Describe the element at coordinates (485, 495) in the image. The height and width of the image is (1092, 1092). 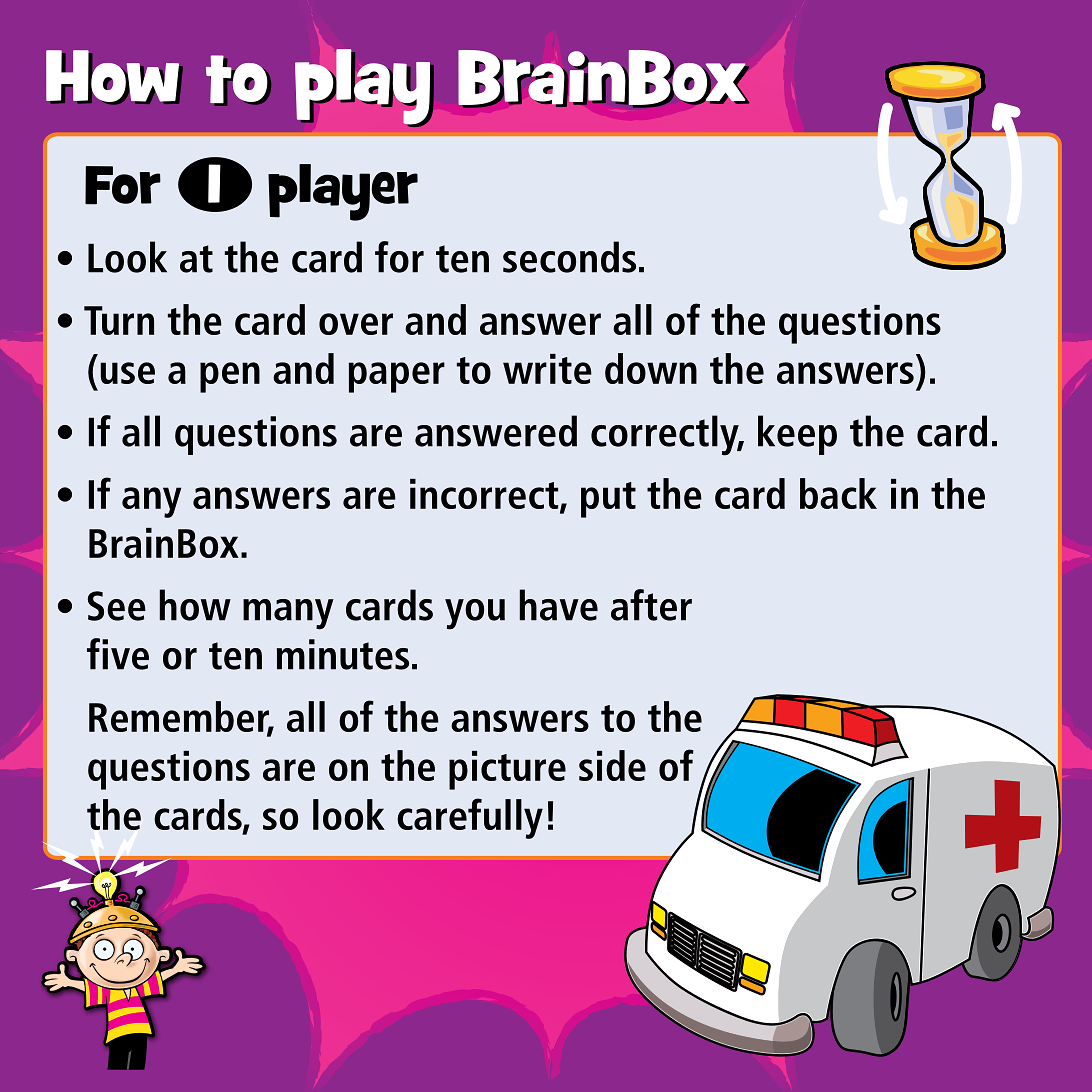
I see `incorrect` at that location.
